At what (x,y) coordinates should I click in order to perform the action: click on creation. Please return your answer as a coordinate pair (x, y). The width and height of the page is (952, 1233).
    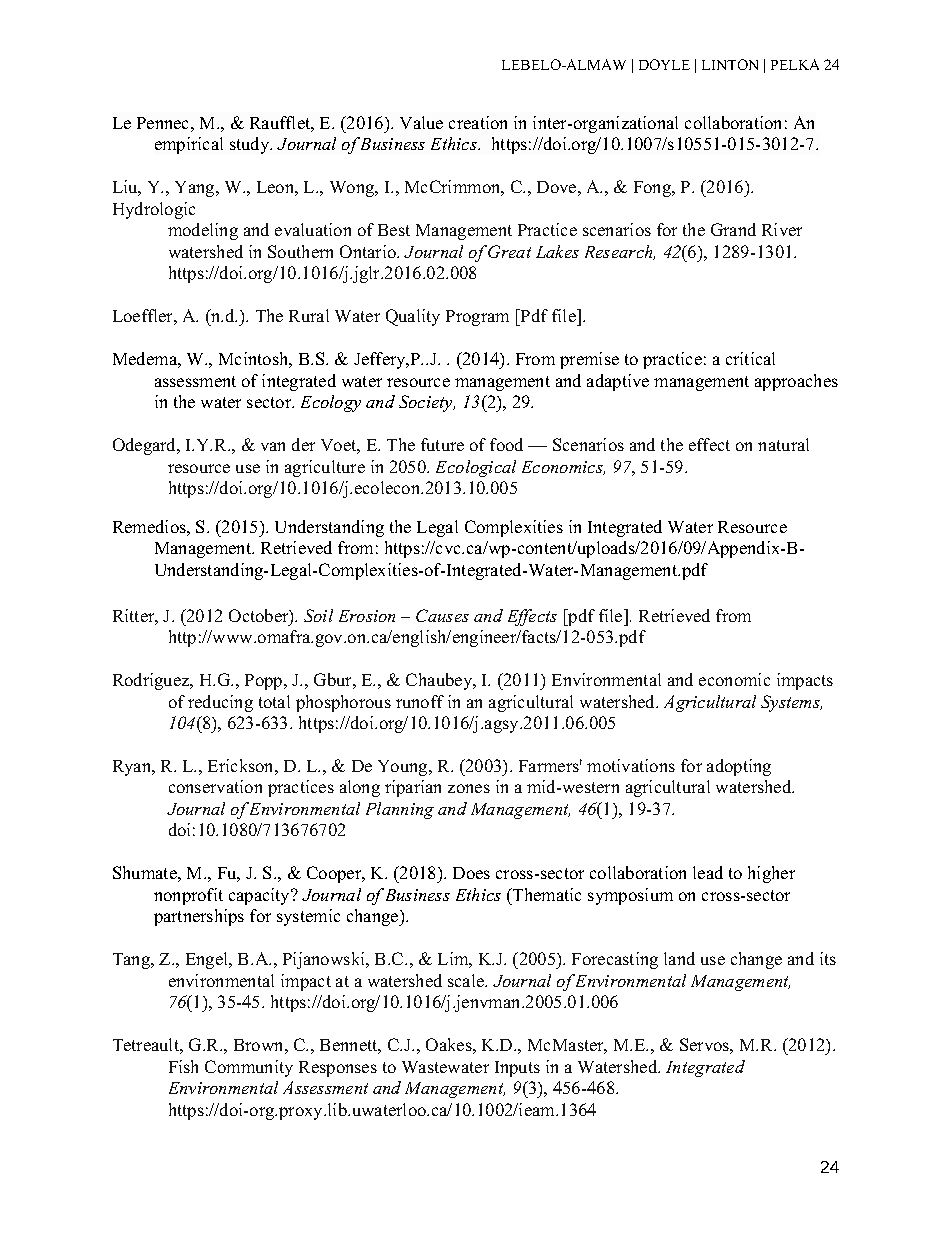
    Looking at the image, I should click on (478, 122).
